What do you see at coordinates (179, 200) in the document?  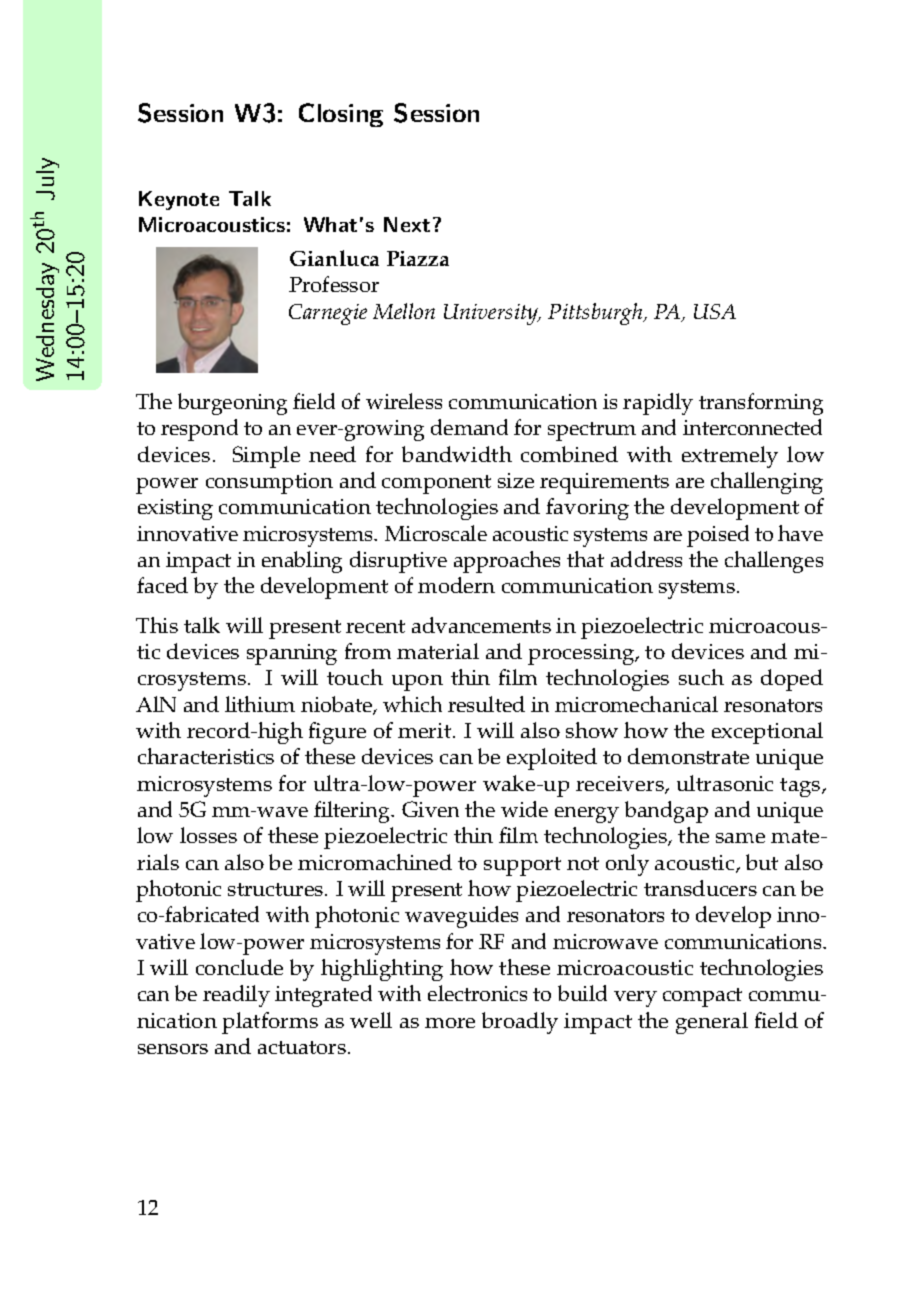 I see `Keynote` at bounding box center [179, 200].
